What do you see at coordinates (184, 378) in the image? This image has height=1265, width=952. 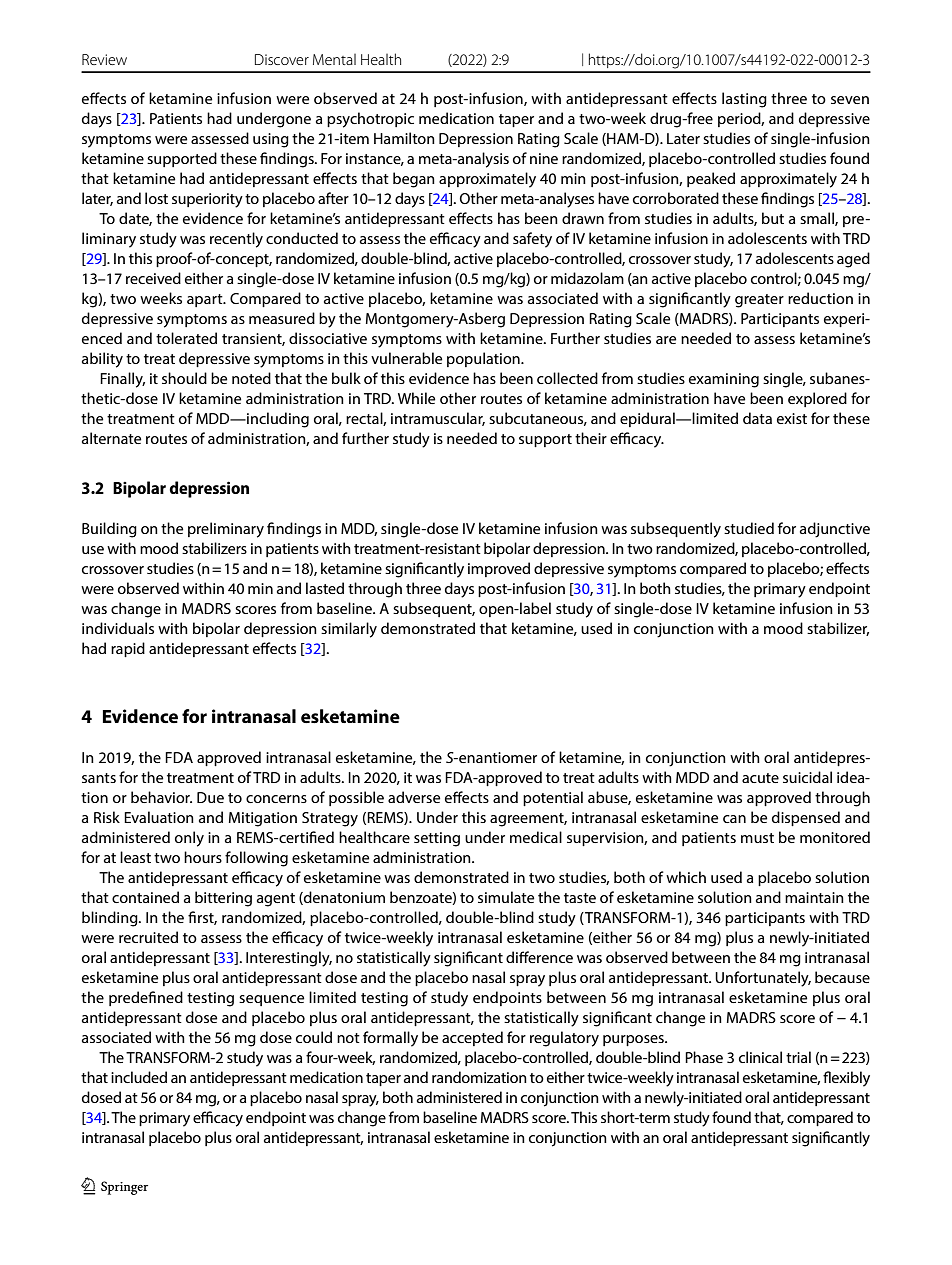 I see `should` at bounding box center [184, 378].
